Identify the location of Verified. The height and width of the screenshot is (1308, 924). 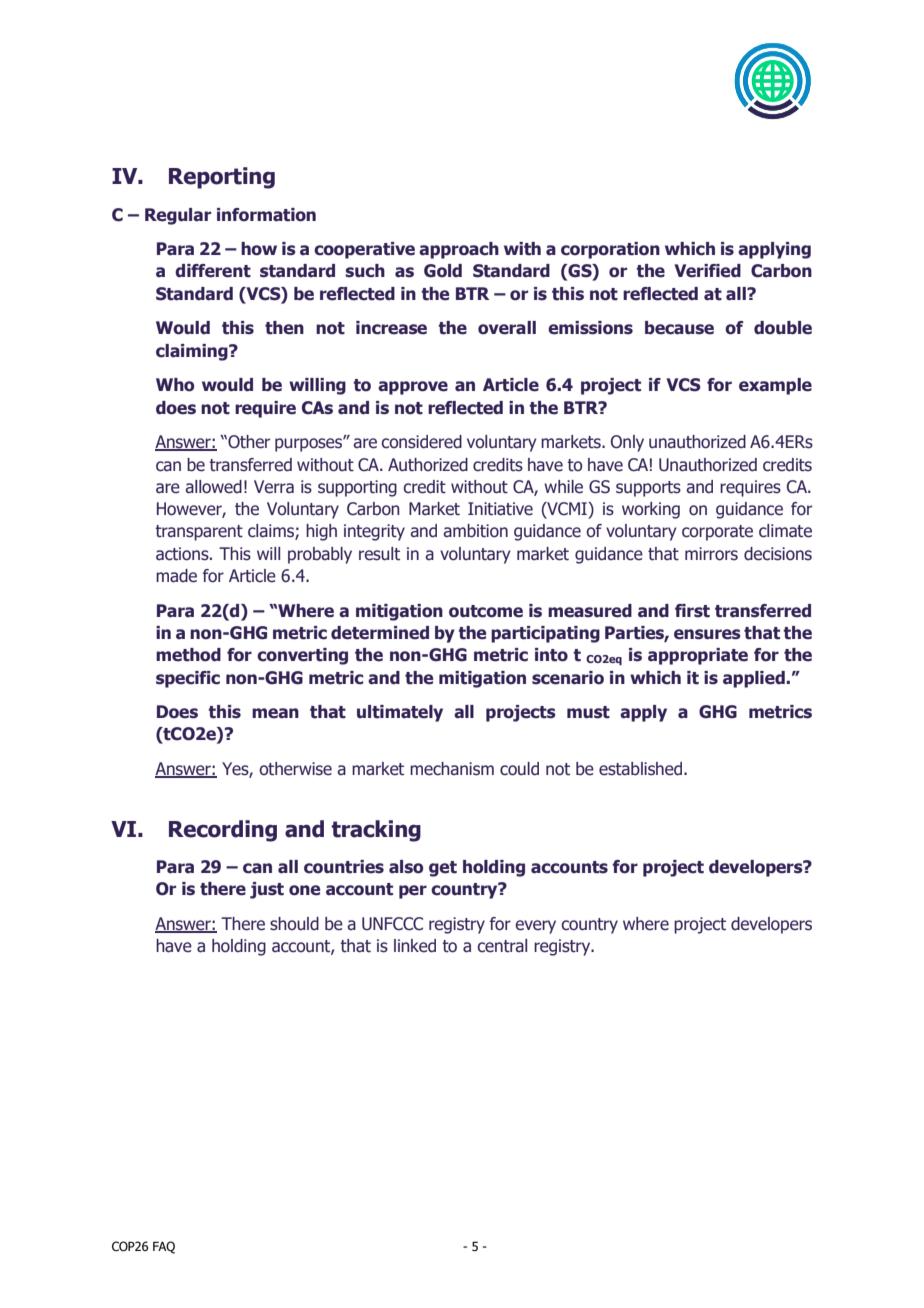
(707, 271).
